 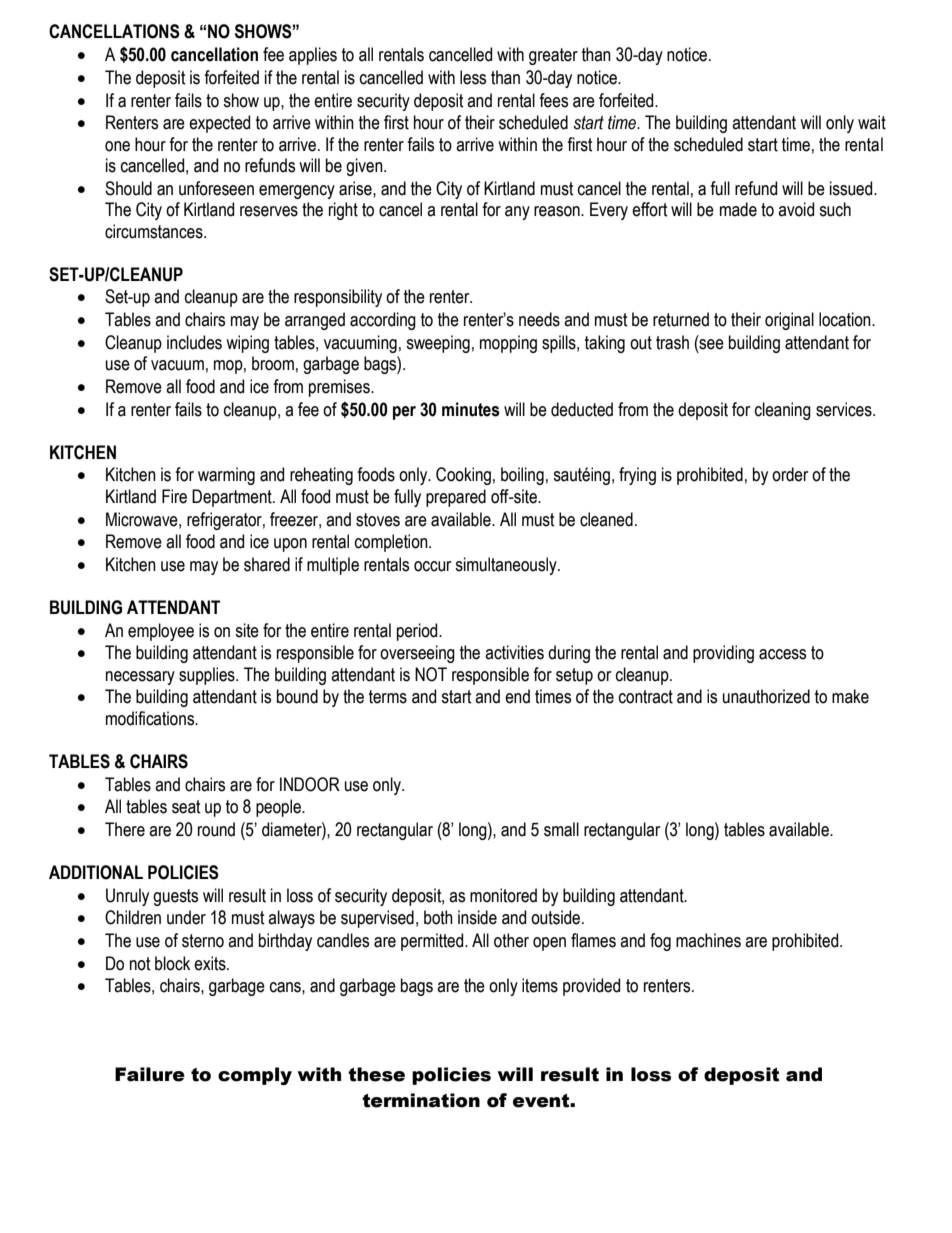 I want to click on warming, so click(x=226, y=476).
